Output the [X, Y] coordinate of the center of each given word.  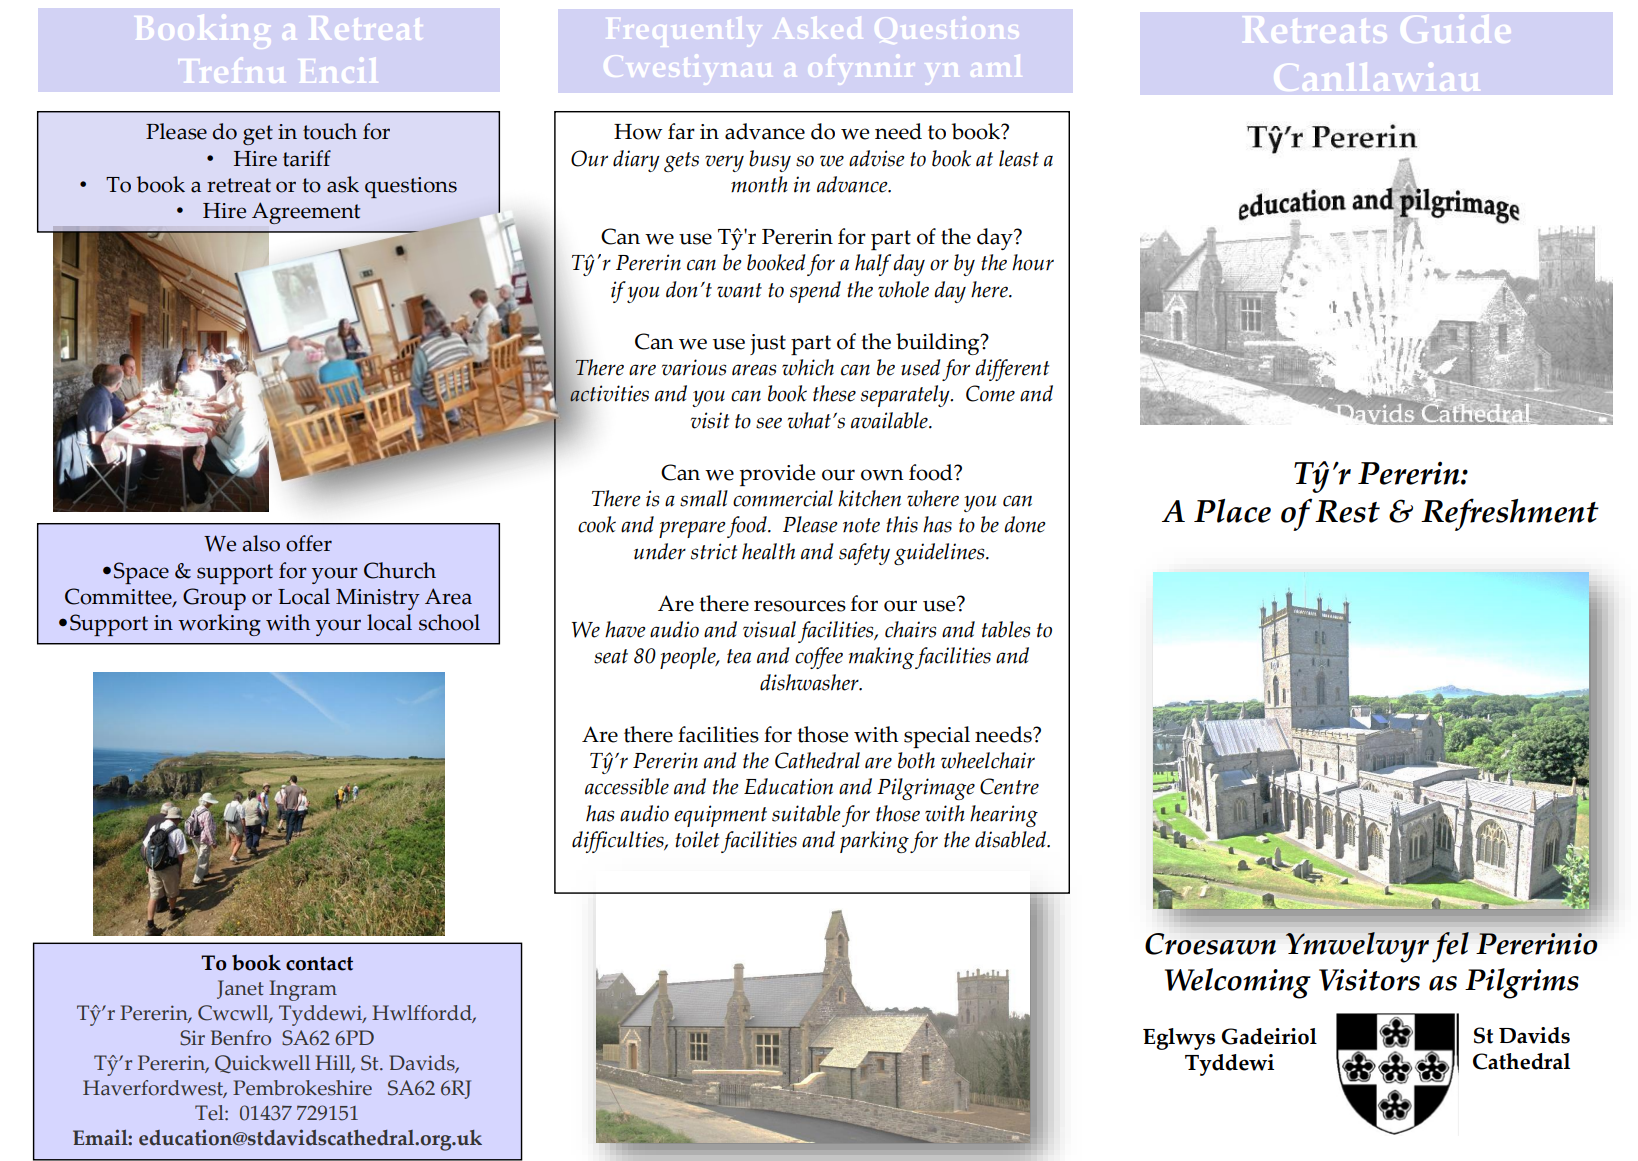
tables [1006, 629]
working [219, 625]
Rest [1347, 511]
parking [874, 842]
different [1012, 370]
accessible [627, 786]
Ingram [303, 990]
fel [1450, 947]
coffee [819, 658]
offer [309, 543]
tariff [307, 158]
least [1019, 158]
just [768, 344]
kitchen [869, 498]
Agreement [306, 213]
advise [877, 158]
